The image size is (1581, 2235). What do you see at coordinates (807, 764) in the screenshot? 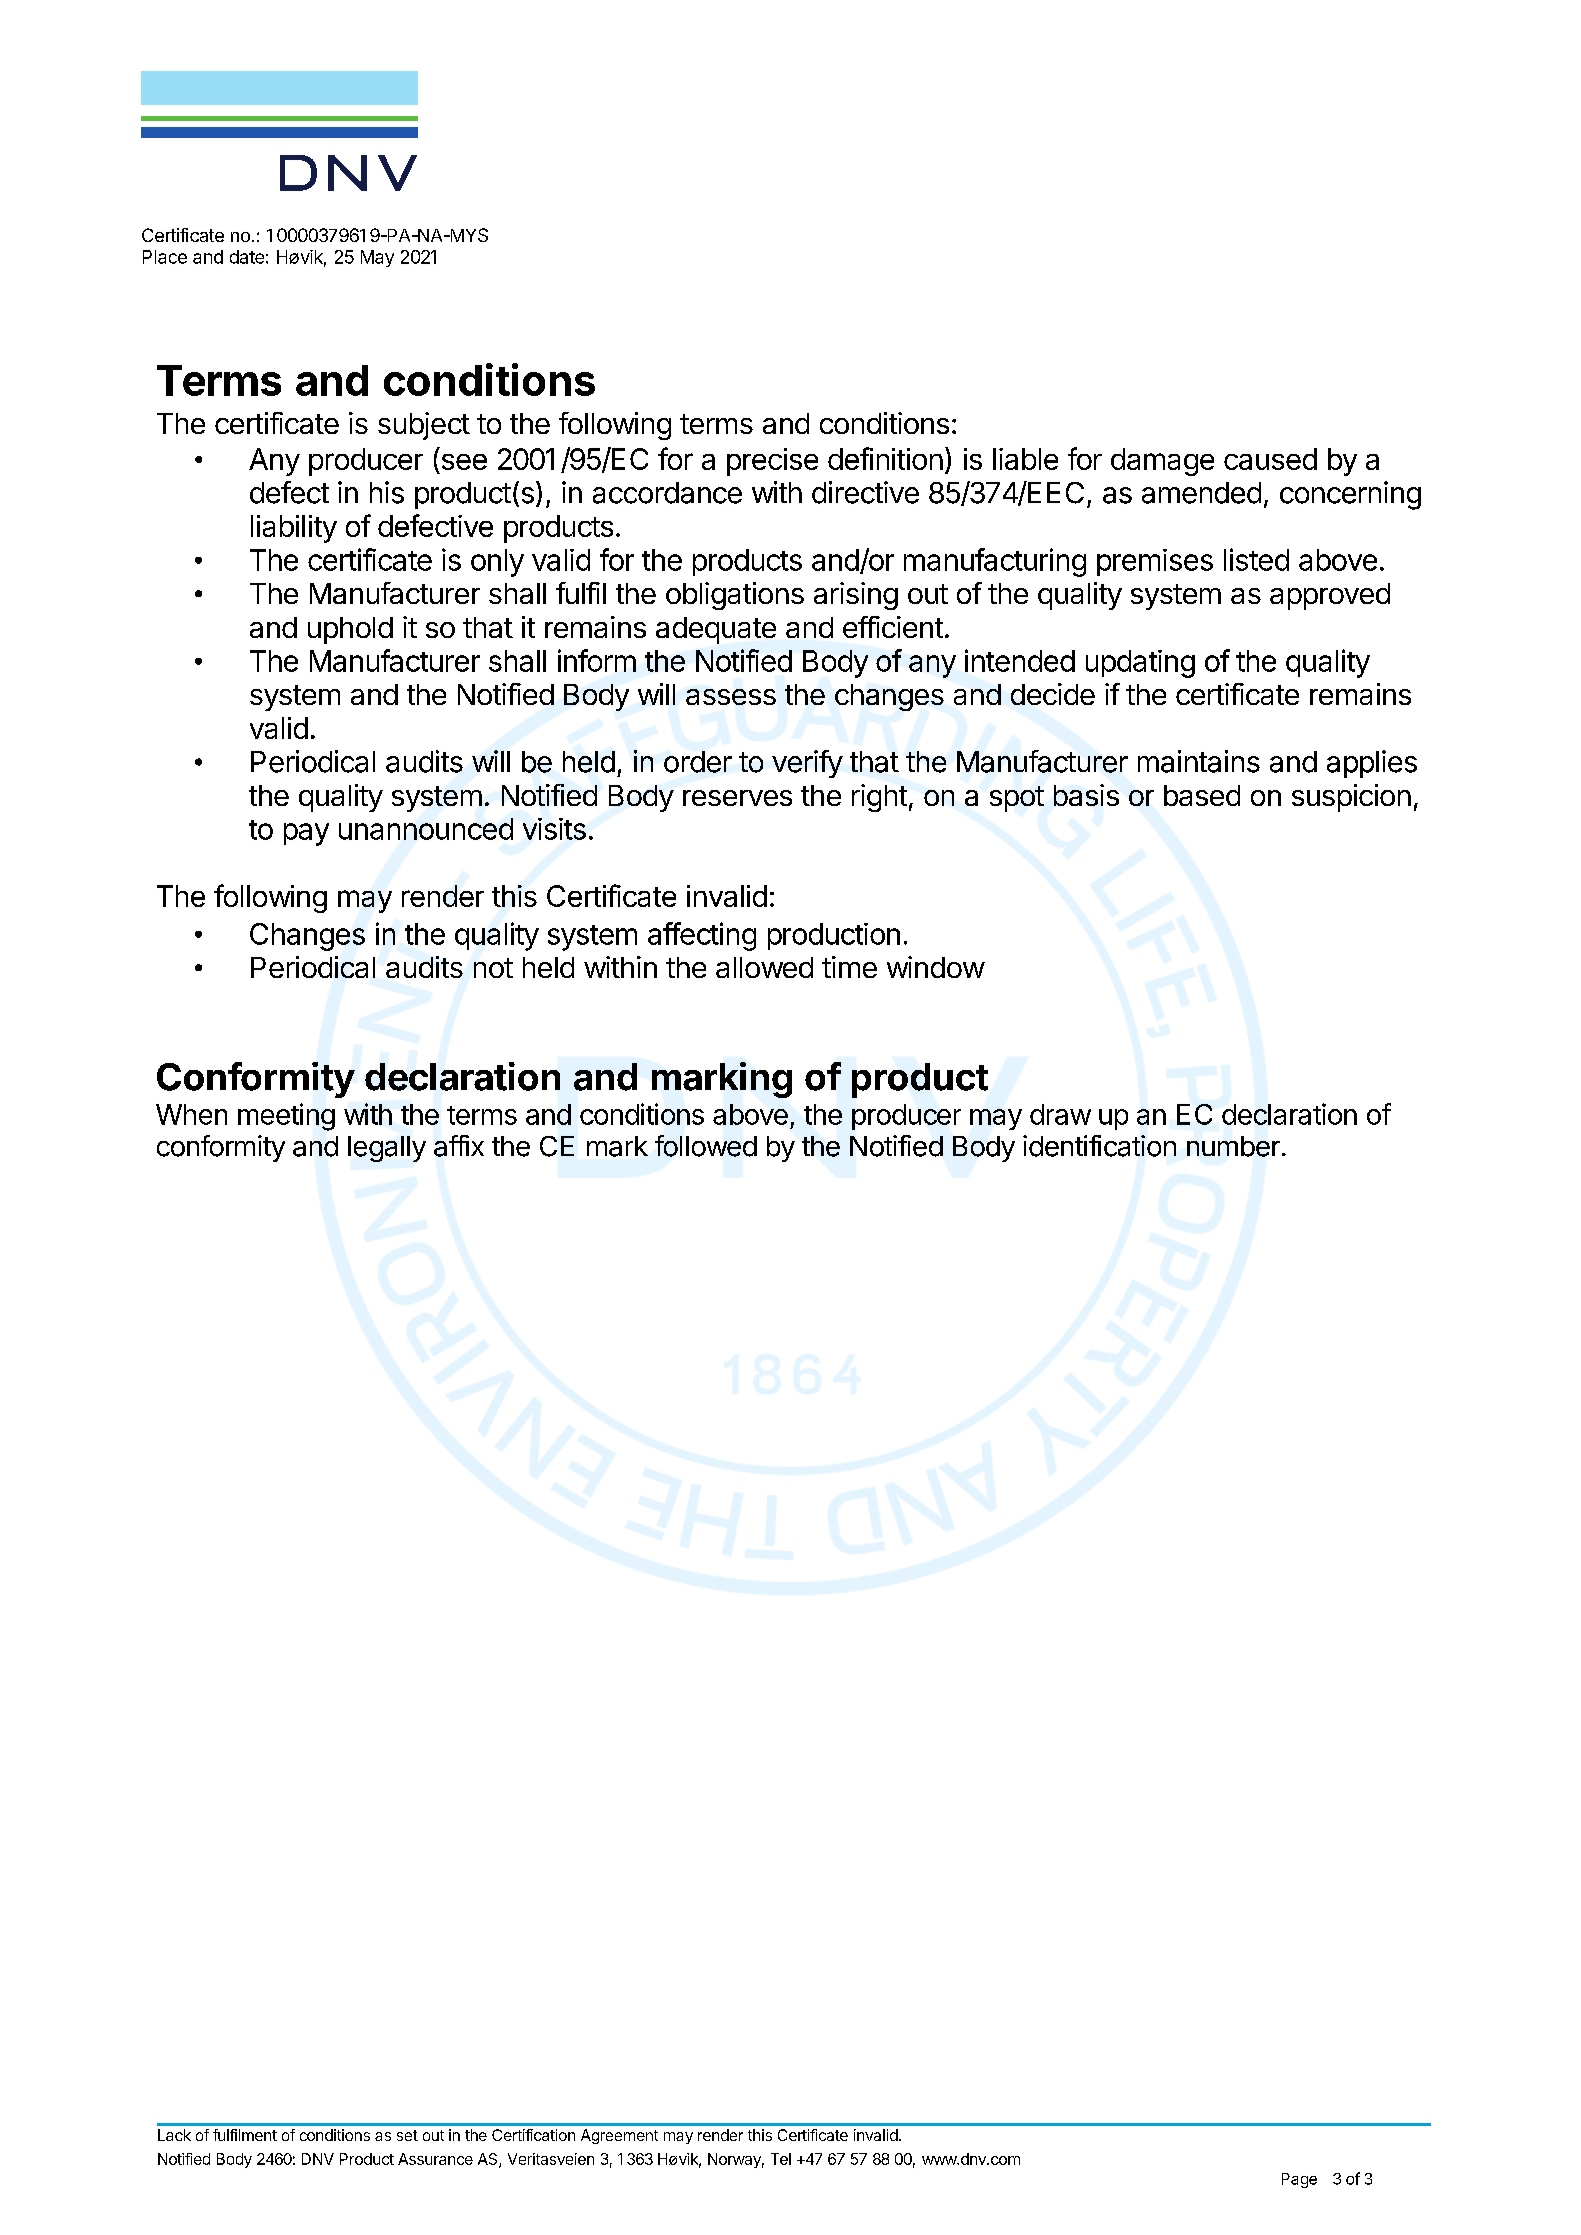
I see `verify` at bounding box center [807, 764].
